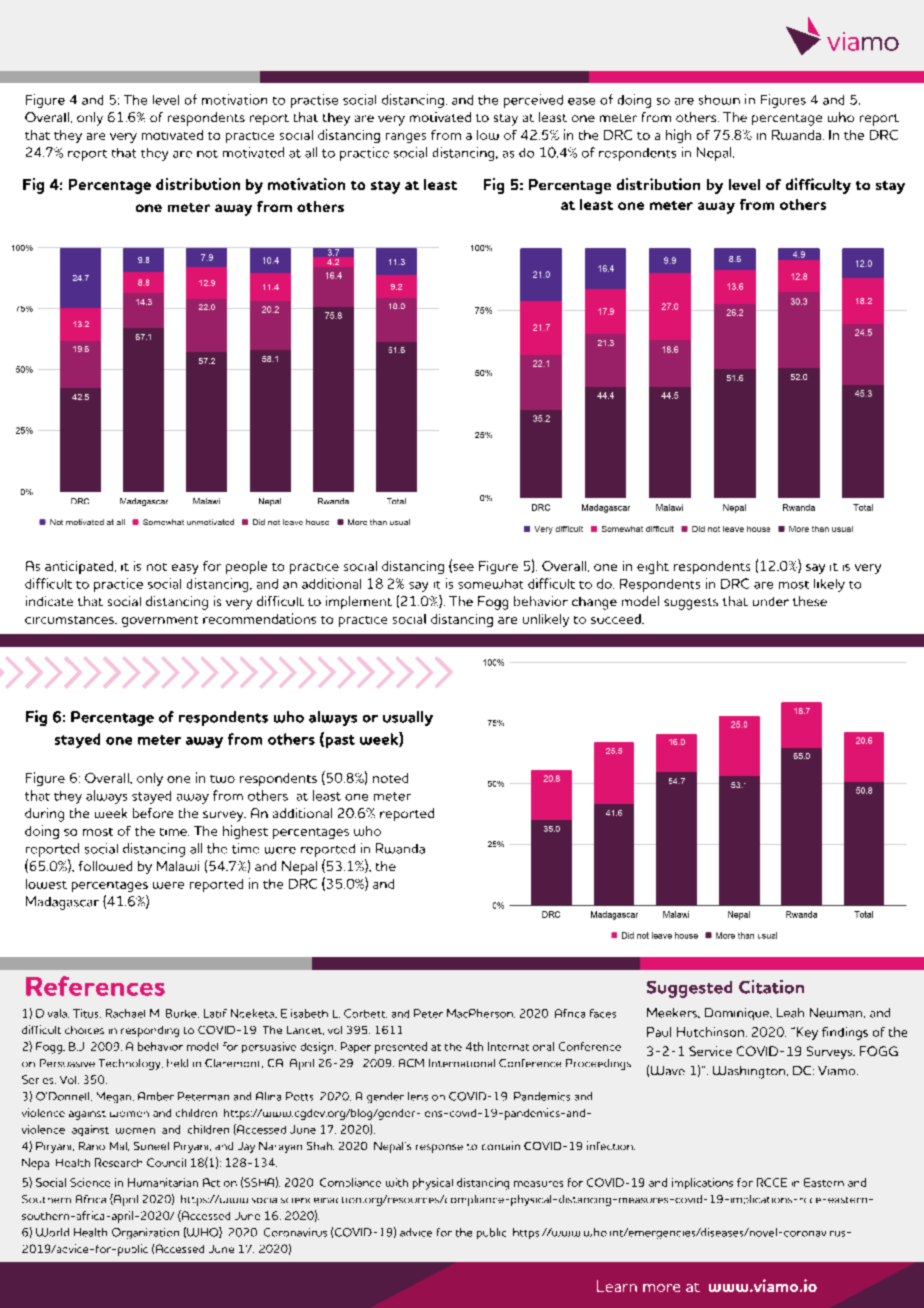 Image resolution: width=924 pixels, height=1308 pixels. I want to click on easy, so click(185, 569).
